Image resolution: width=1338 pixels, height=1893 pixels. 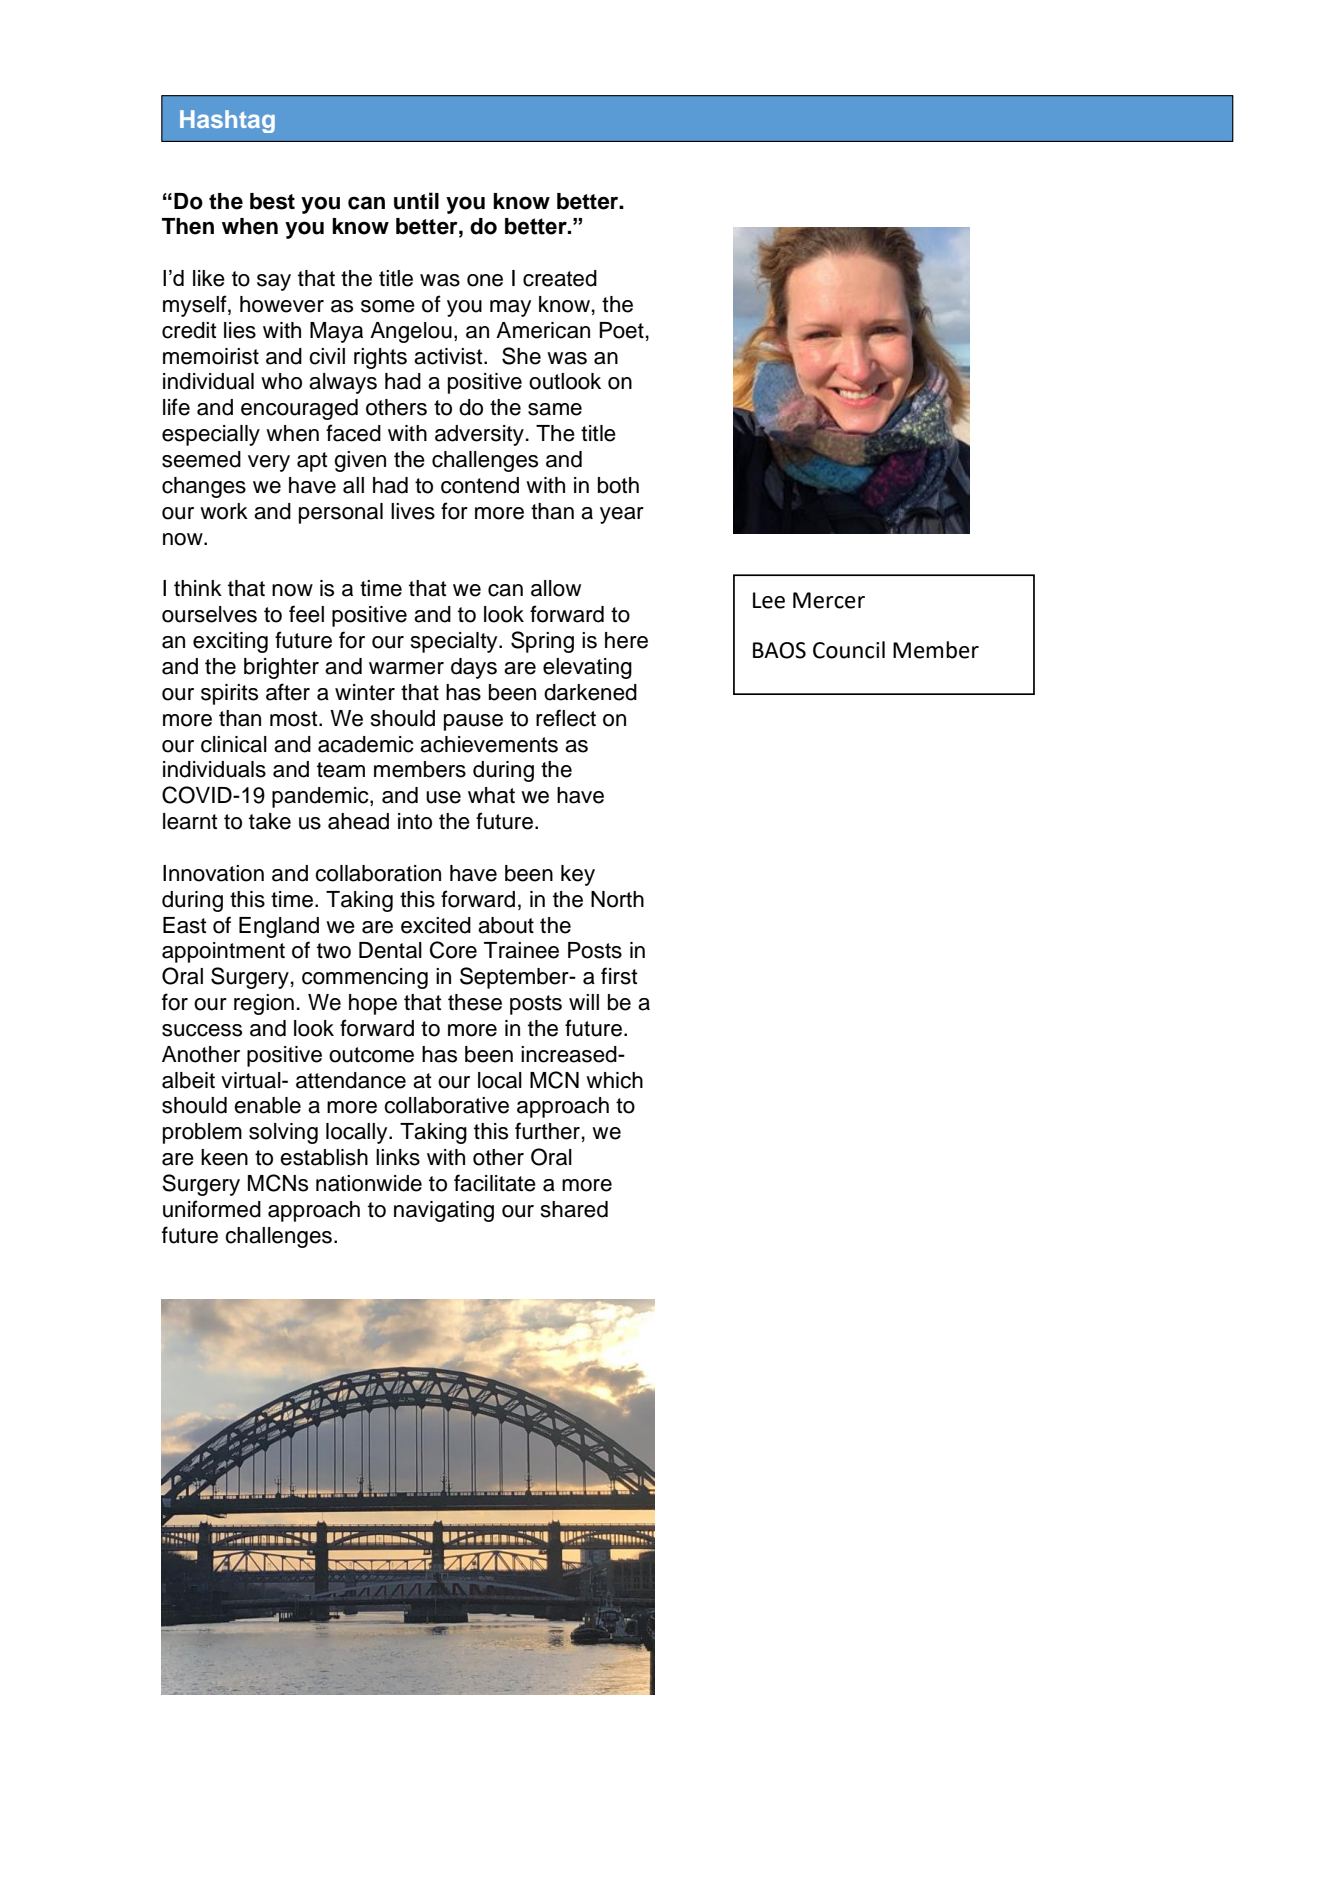 What do you see at coordinates (281, 668) in the screenshot?
I see `brighter` at bounding box center [281, 668].
